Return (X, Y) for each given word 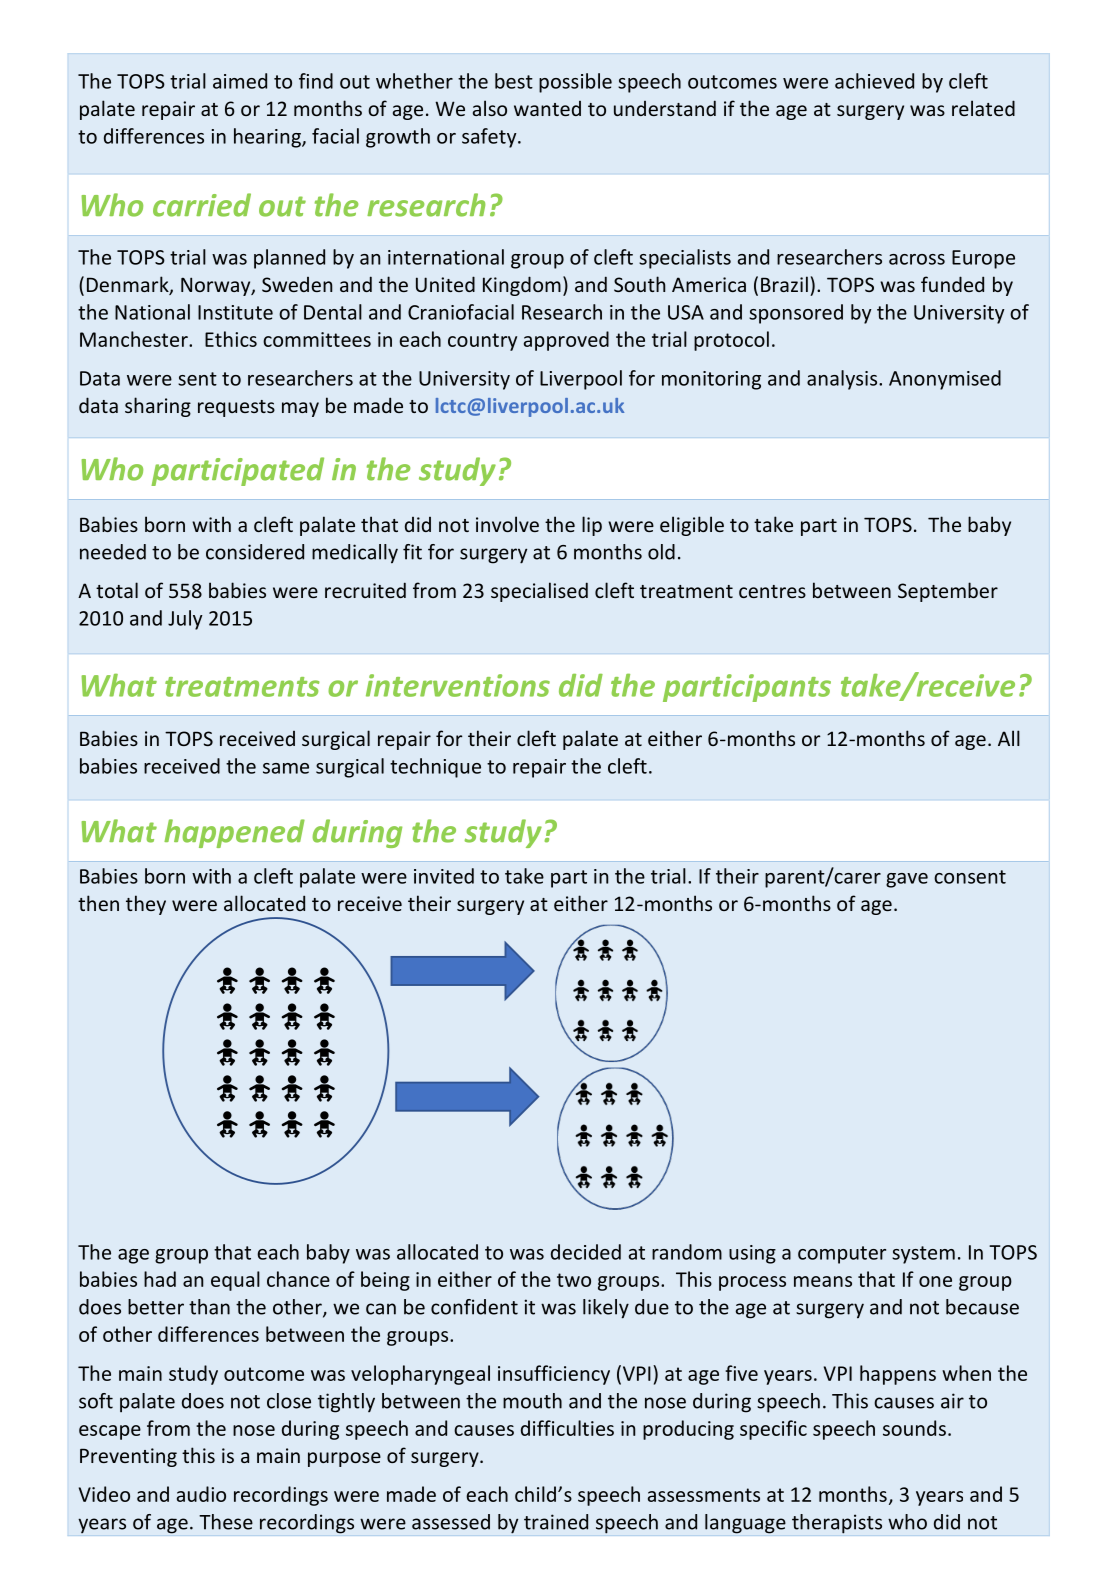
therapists (837, 1524)
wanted (547, 108)
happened (234, 833)
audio (201, 1494)
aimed (240, 81)
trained (556, 1522)
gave (907, 880)
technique (435, 768)
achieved (874, 81)
